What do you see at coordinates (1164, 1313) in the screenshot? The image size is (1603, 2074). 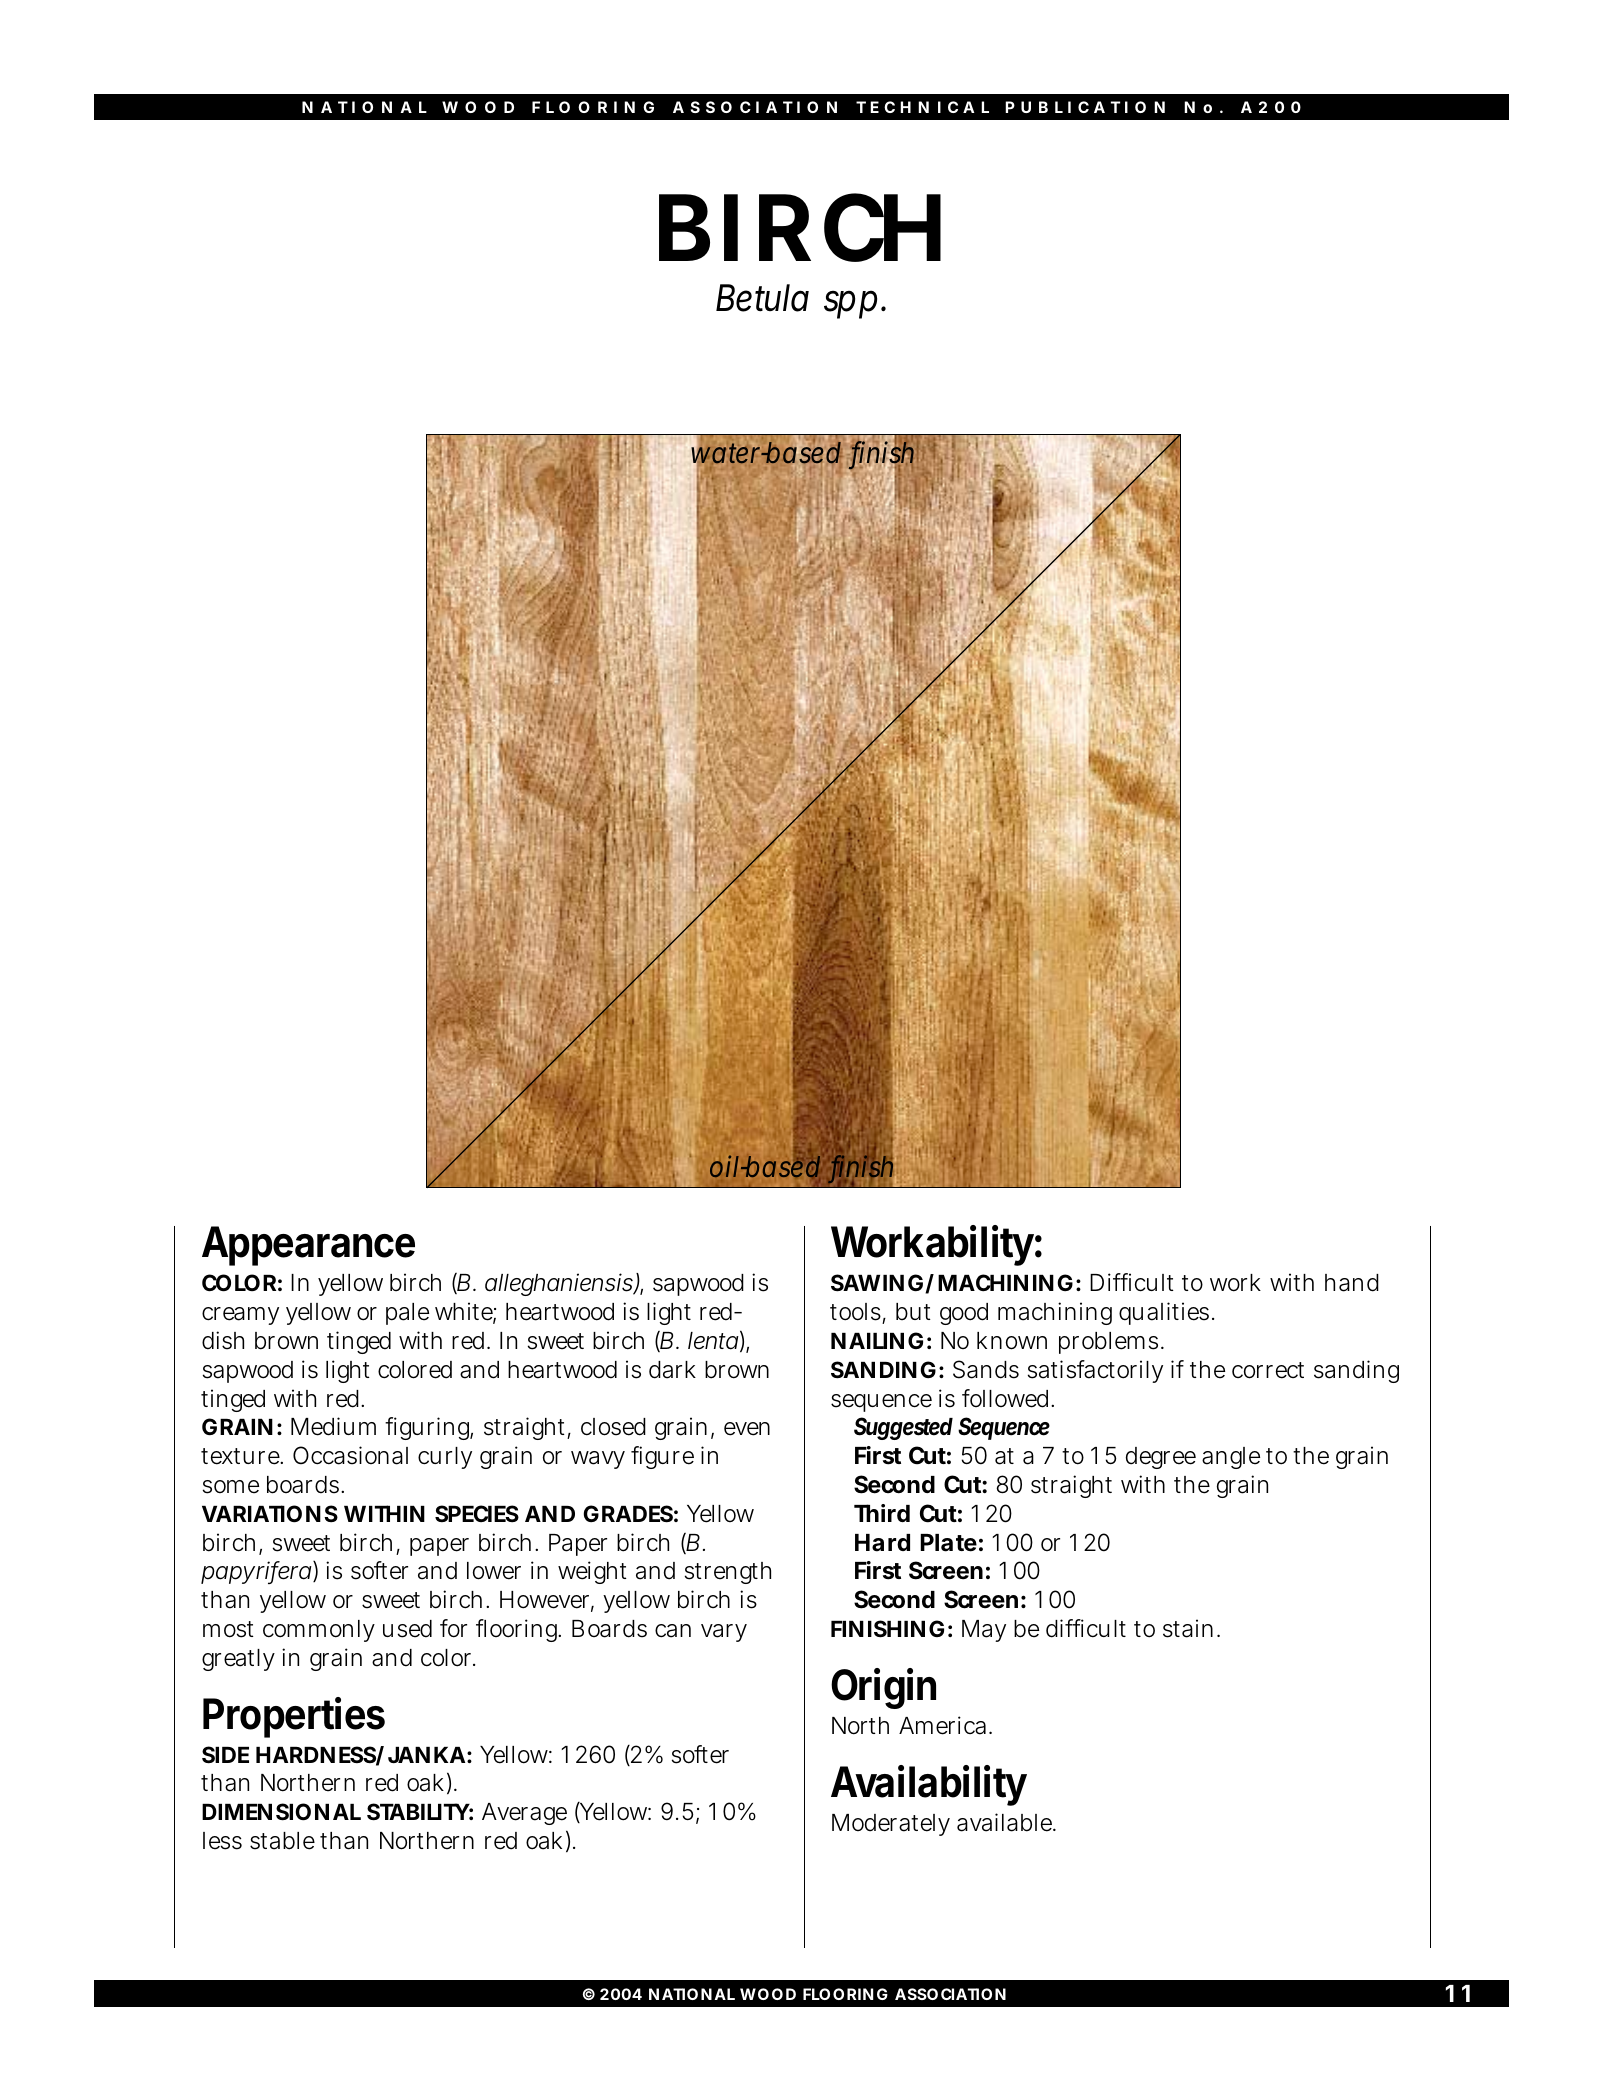 I see `qualities` at bounding box center [1164, 1313].
